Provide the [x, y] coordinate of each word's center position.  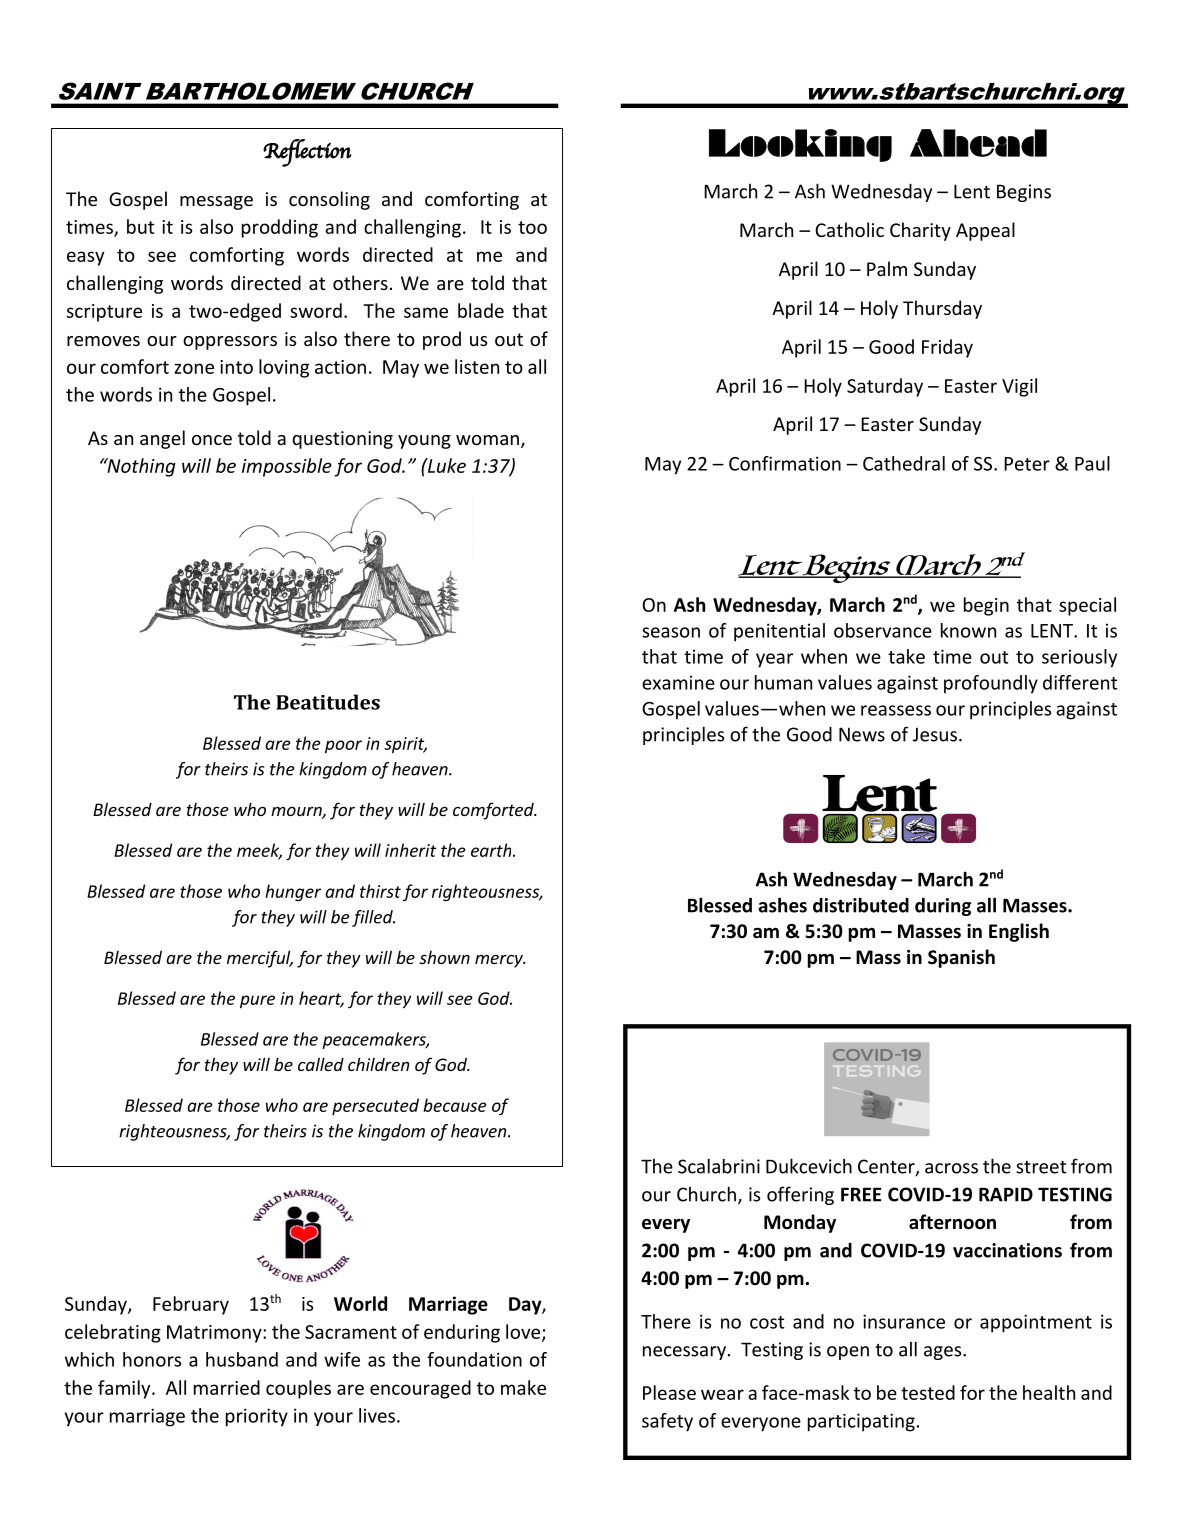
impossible [287, 467]
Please [669, 1392]
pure [257, 1001]
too [532, 227]
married [227, 1387]
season [671, 632]
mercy [500, 961]
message [216, 203]
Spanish [961, 958]
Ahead [978, 143]
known [968, 630]
